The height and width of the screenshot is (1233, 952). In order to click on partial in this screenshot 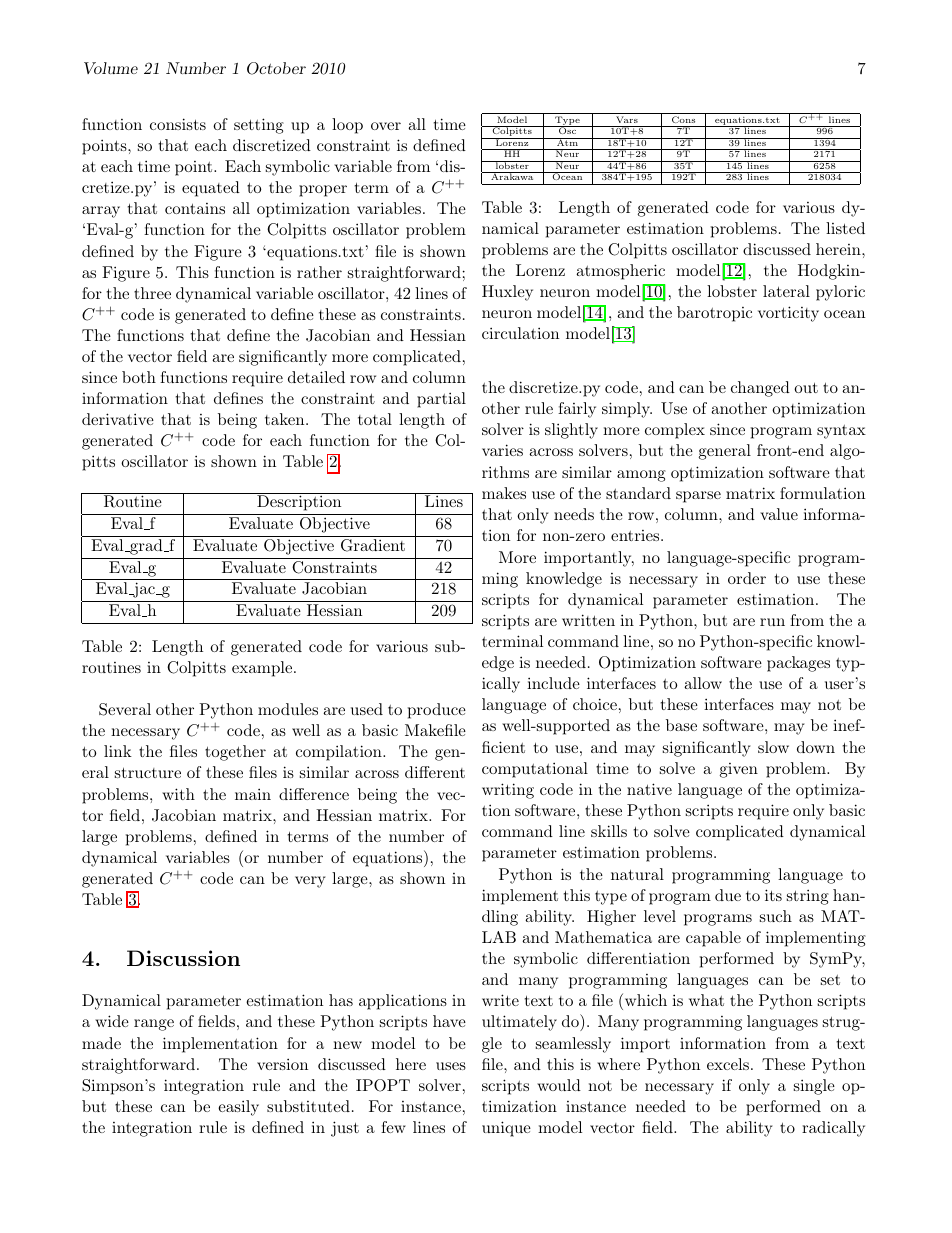, I will do `click(441, 400)`.
